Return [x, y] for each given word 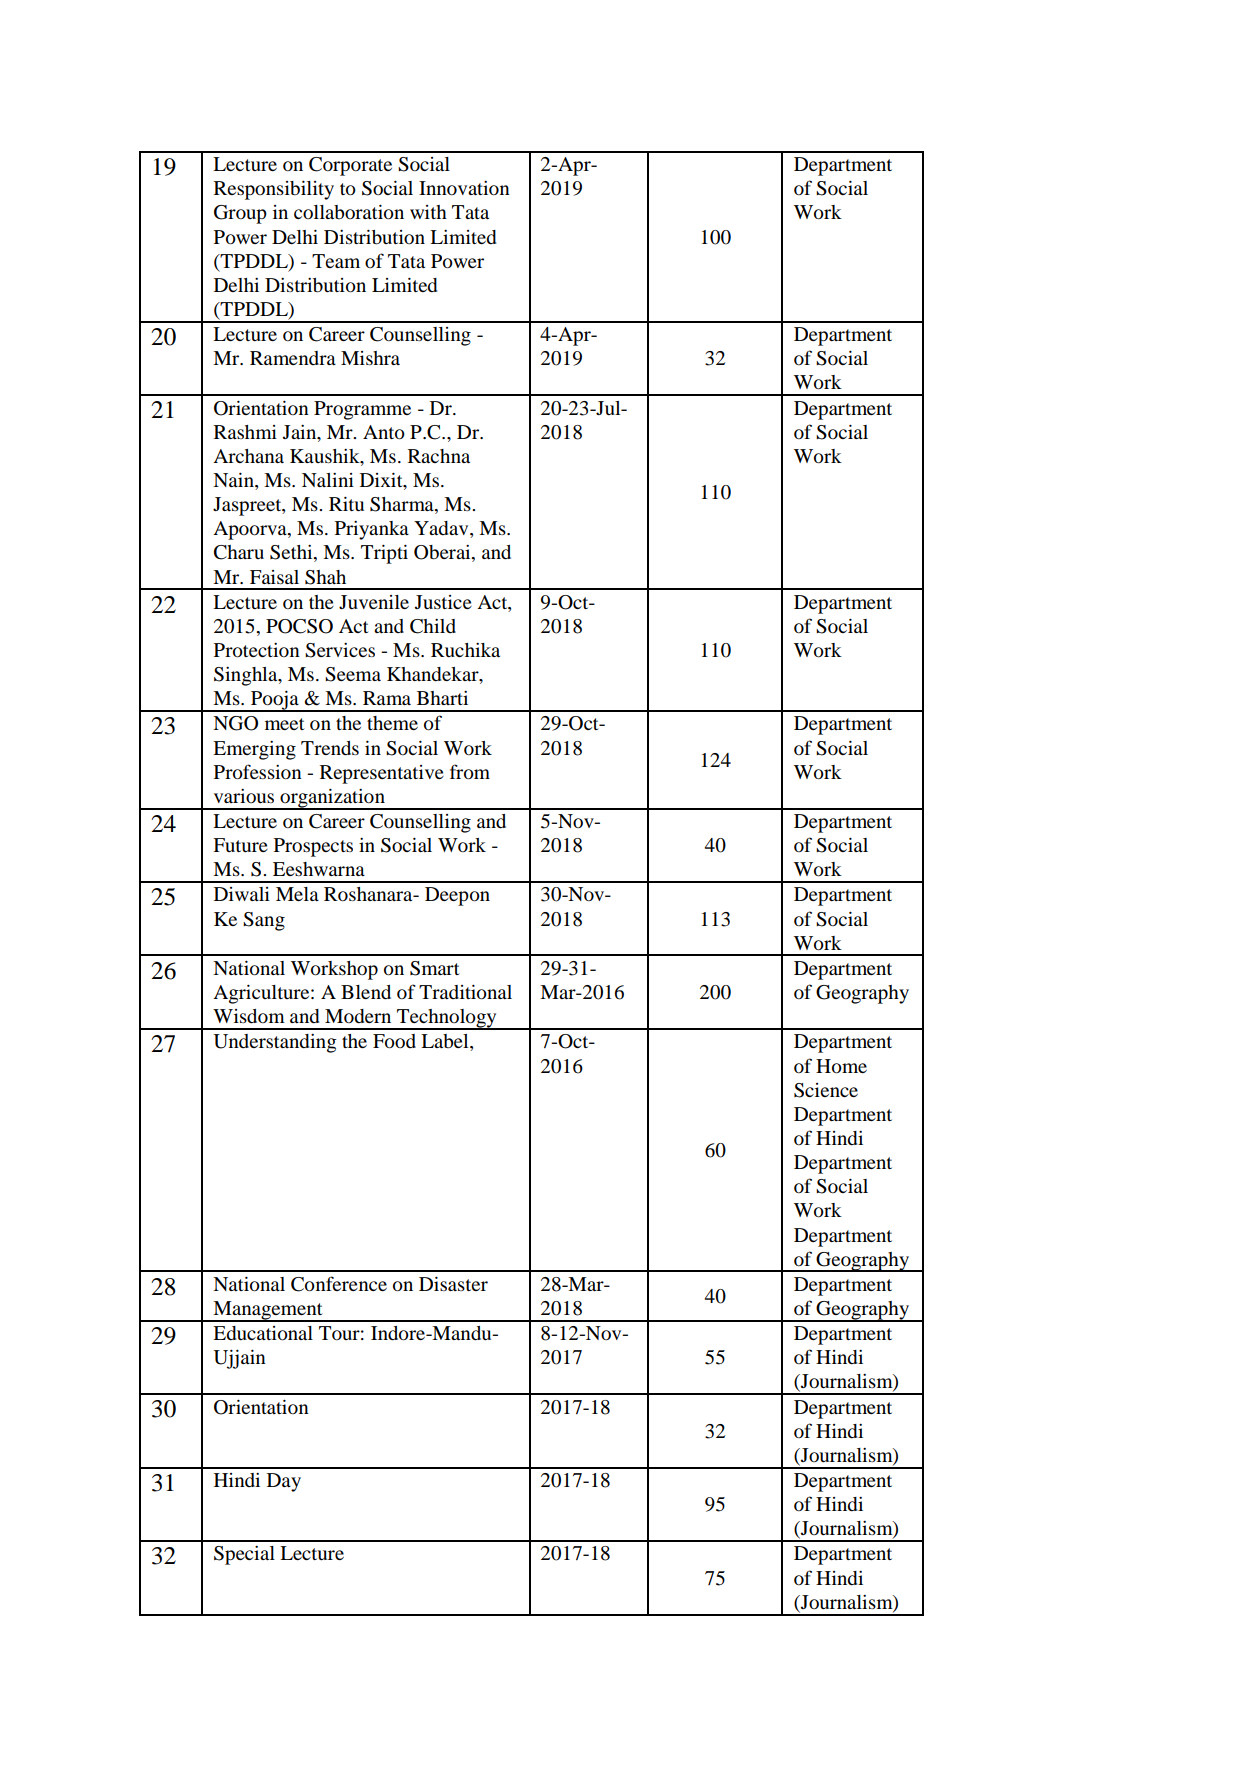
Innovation [464, 188]
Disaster [453, 1284]
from [470, 772]
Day [284, 1482]
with [428, 212]
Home [841, 1066]
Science [826, 1090]
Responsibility [274, 190]
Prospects [313, 847]
